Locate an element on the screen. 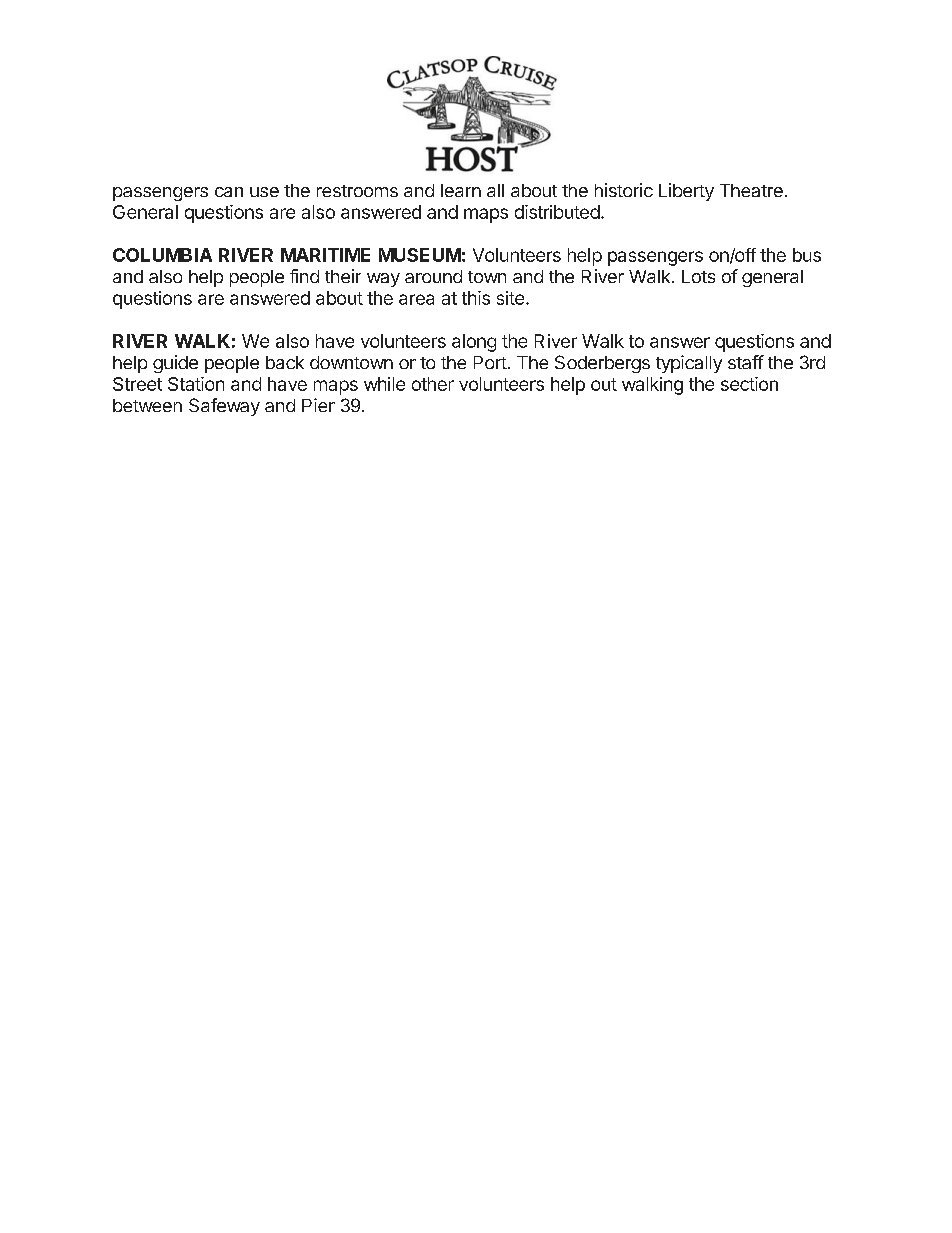 The height and width of the screenshot is (1233, 952). learn is located at coordinates (461, 190).
